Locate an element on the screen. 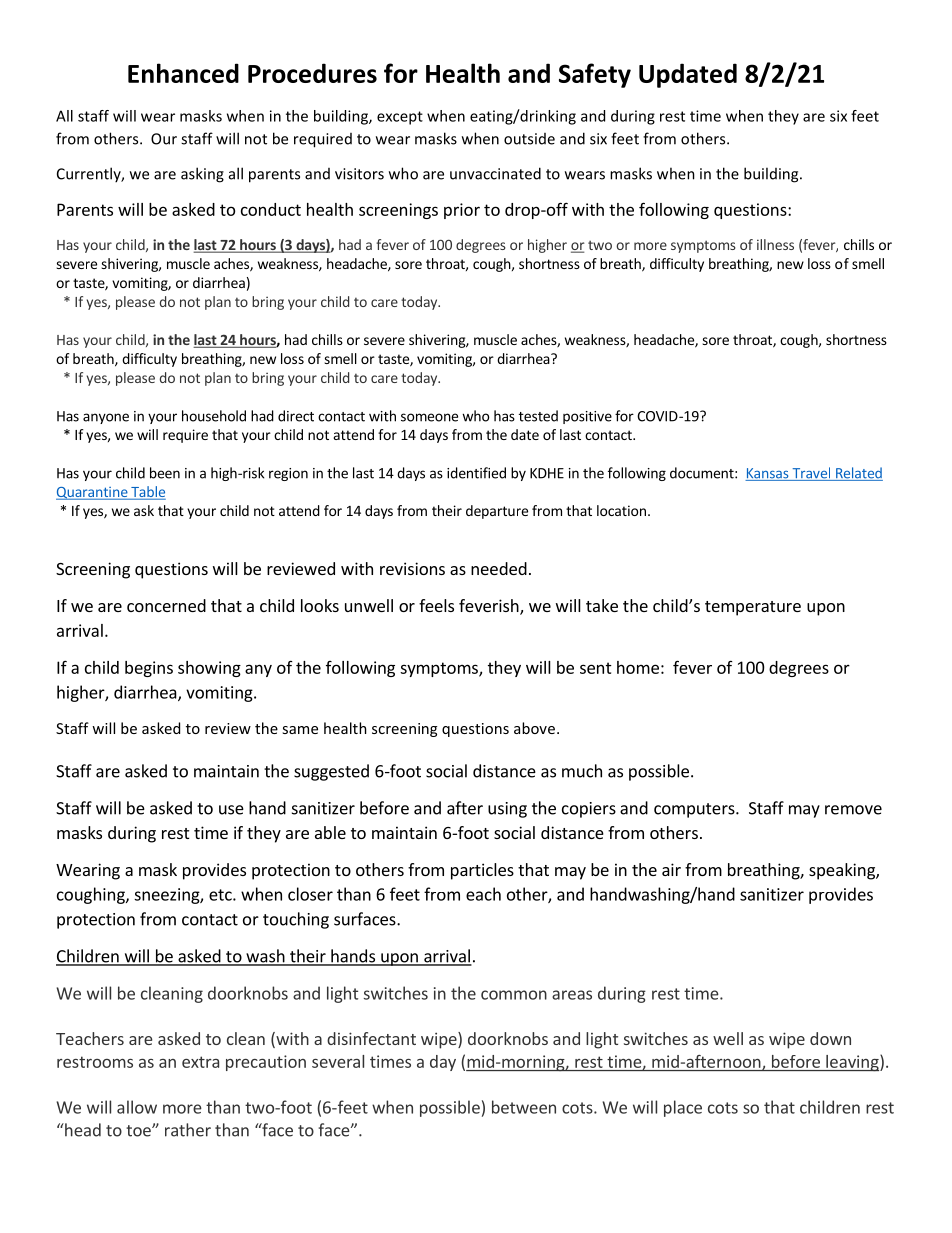 The height and width of the screenshot is (1233, 952). rather is located at coordinates (188, 1130).
